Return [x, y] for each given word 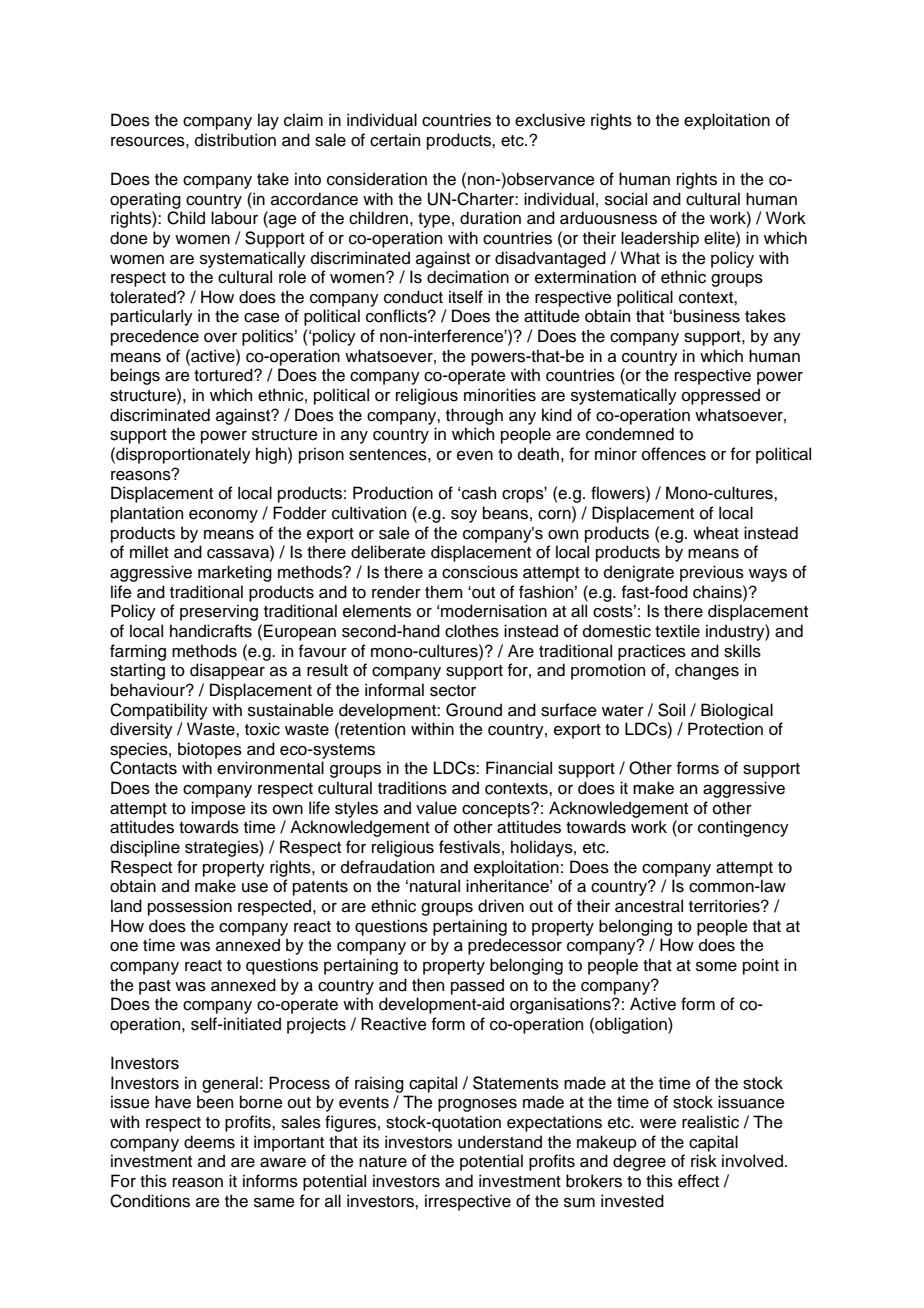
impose [218, 809]
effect [698, 1181]
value [436, 808]
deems [209, 1142]
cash [479, 493]
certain [395, 140]
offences [674, 454]
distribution [235, 140]
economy [223, 516]
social [626, 199]
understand [500, 1142]
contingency [743, 828]
